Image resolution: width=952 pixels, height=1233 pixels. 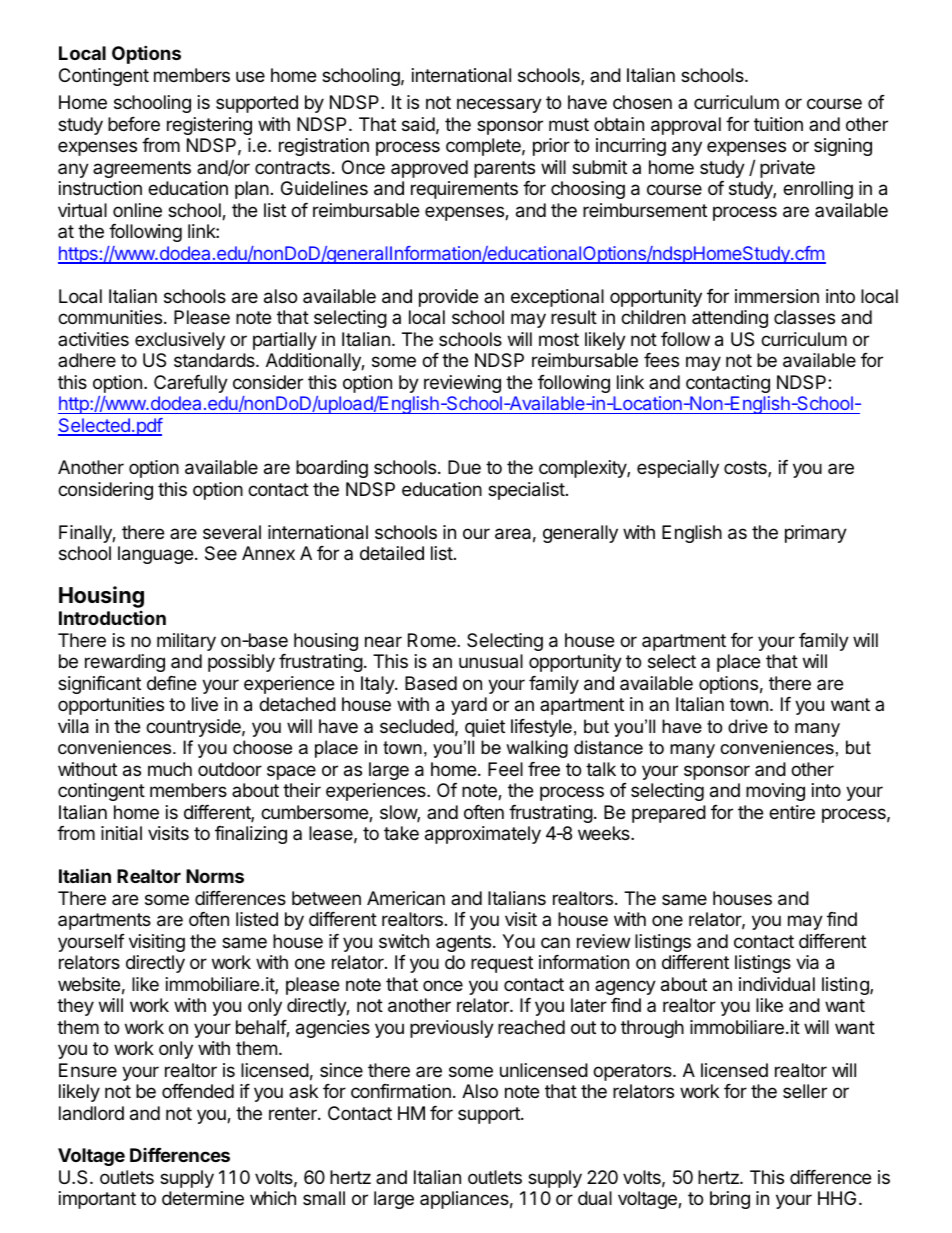 I want to click on Due, so click(x=464, y=467).
